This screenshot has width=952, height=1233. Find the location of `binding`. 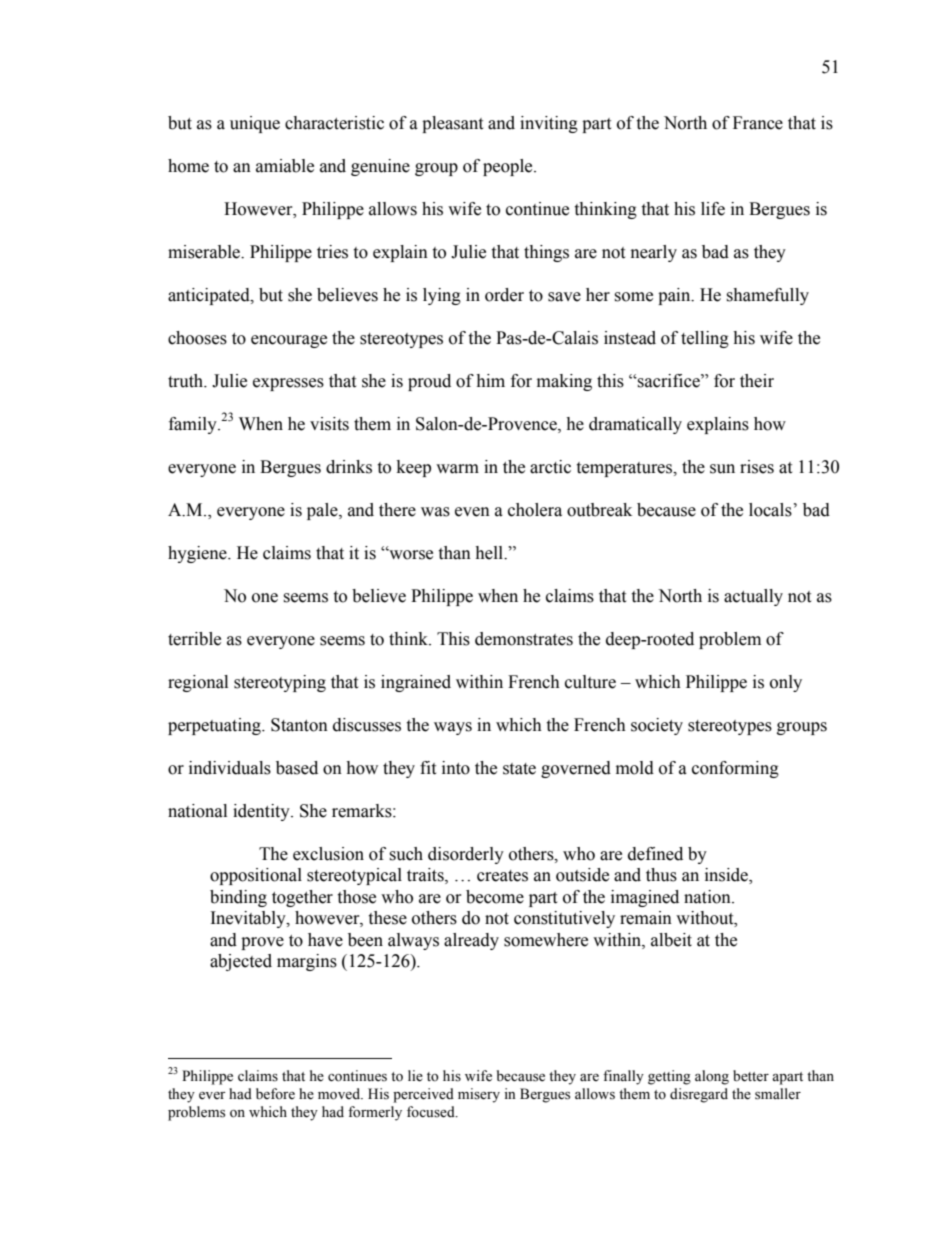

binding is located at coordinates (238, 898).
